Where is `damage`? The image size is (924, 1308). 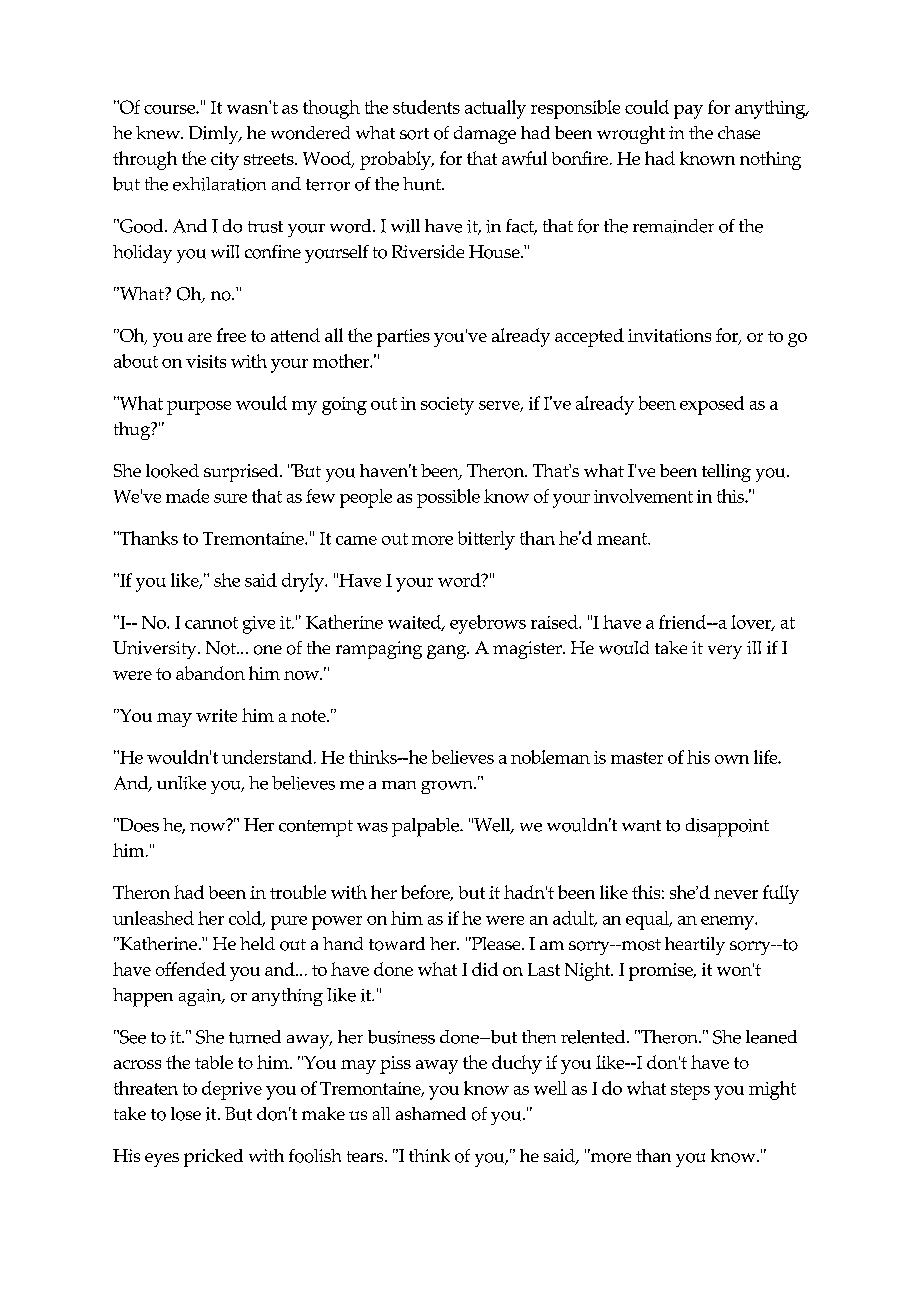
damage is located at coordinates (485, 135).
